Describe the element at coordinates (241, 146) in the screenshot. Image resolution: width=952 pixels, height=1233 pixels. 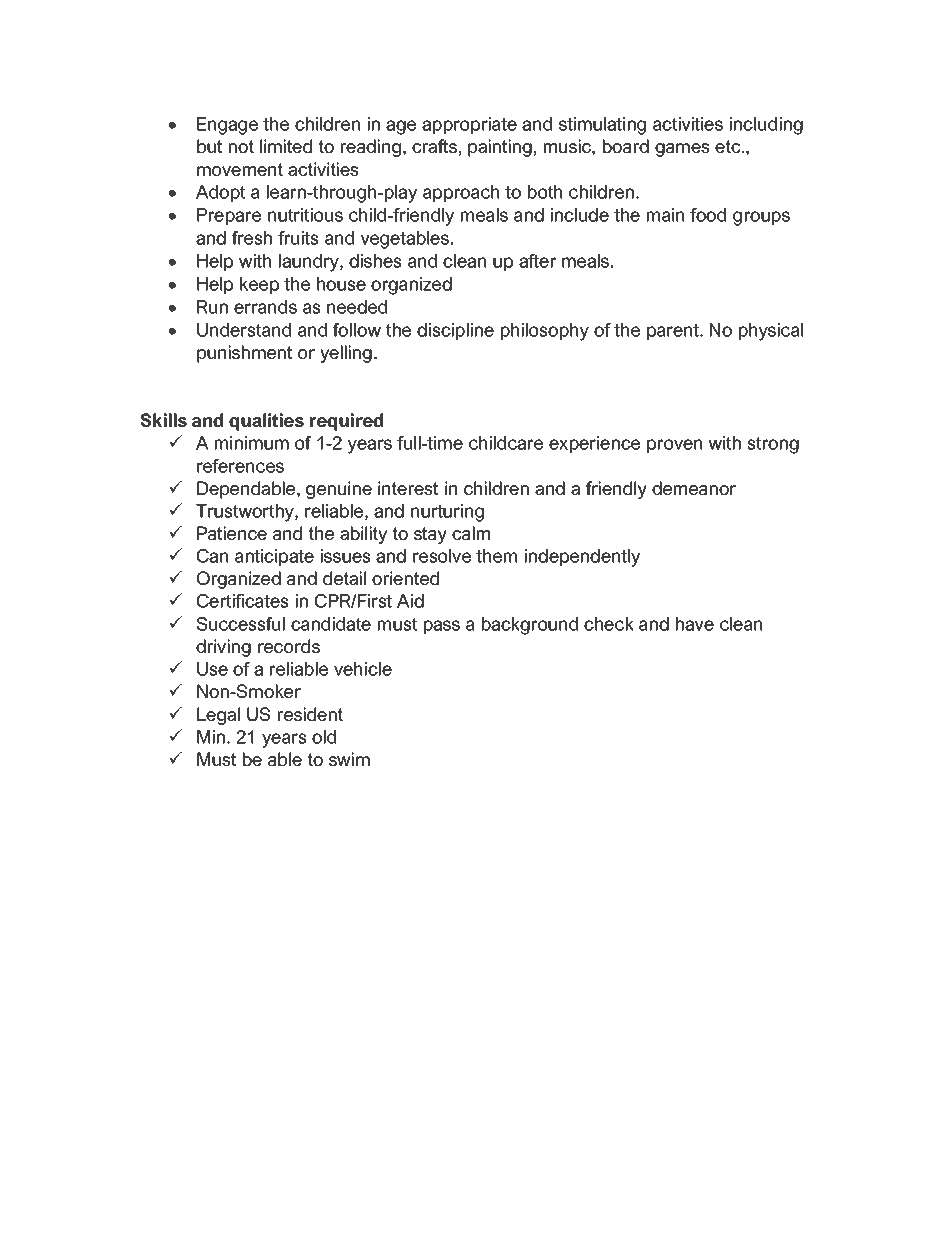
I see `not` at that location.
